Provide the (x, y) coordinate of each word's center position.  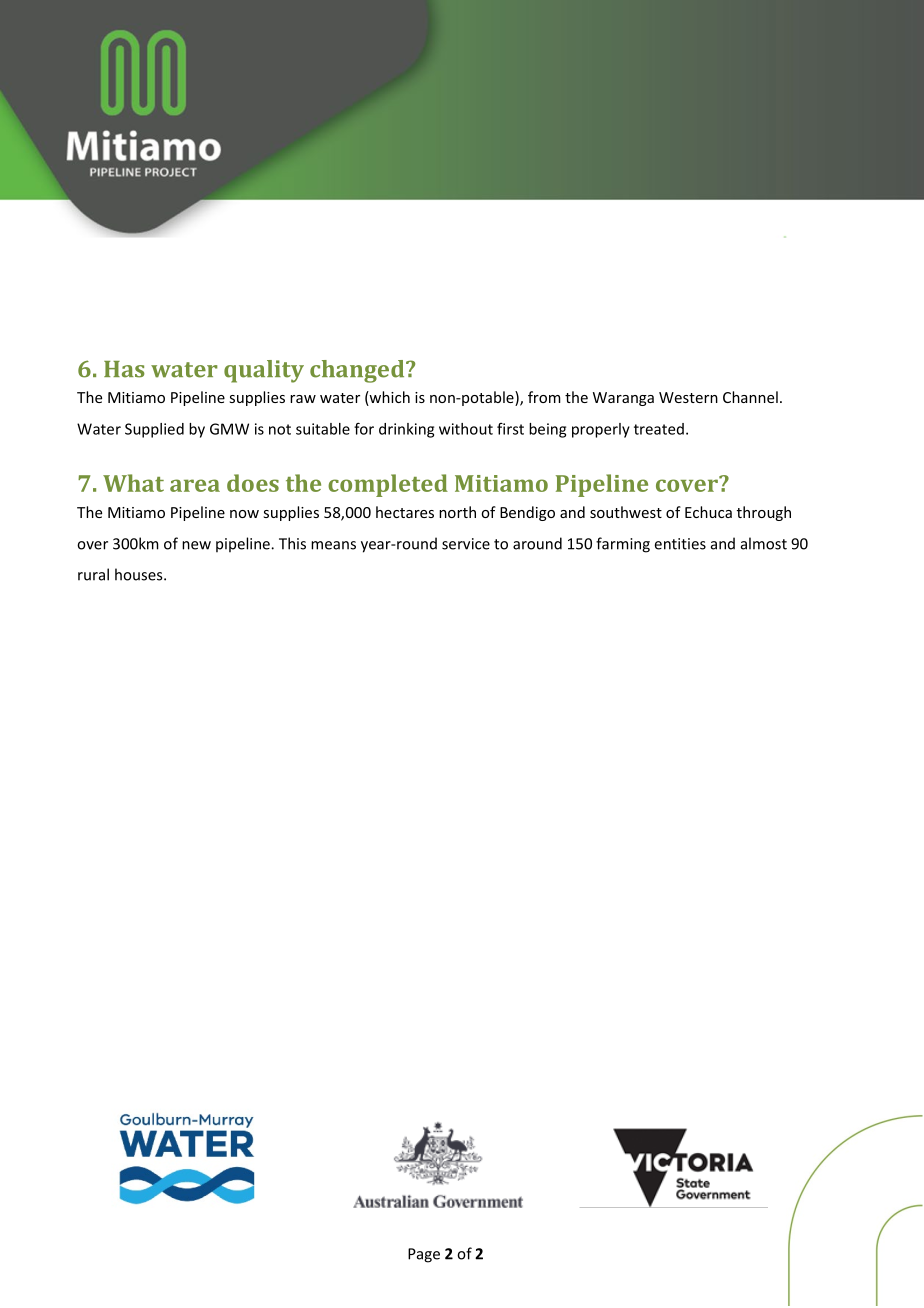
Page (424, 1255)
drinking (406, 430)
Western (688, 397)
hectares (405, 512)
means (333, 545)
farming (623, 545)
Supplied (154, 430)
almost (764, 543)
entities (680, 544)
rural (93, 574)
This (292, 543)
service (466, 544)
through (764, 513)
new (196, 545)
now (244, 514)
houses (140, 574)
